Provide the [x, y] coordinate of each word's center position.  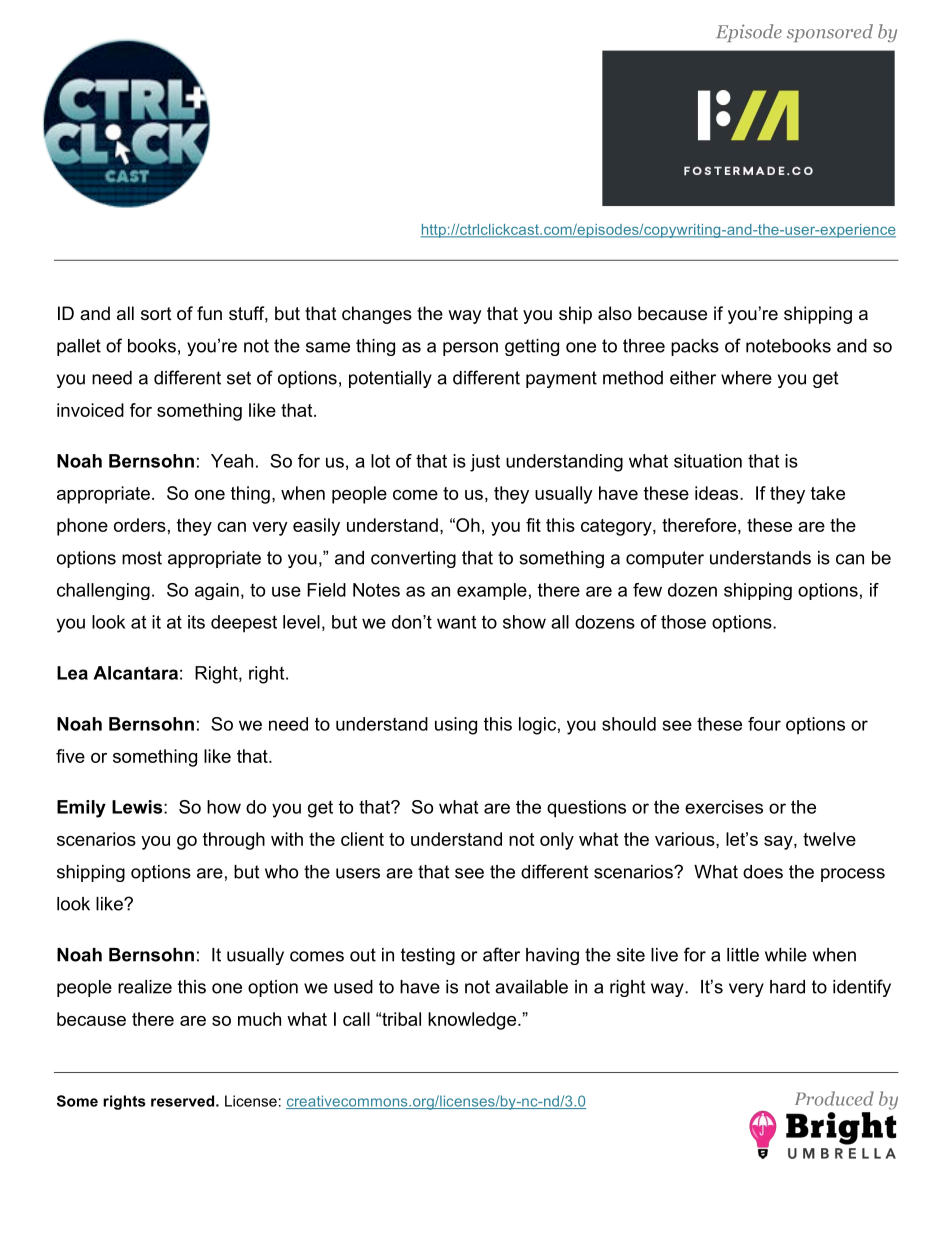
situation [708, 461]
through [234, 841]
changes [377, 315]
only [557, 841]
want [456, 622]
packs [695, 347]
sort [156, 314]
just [485, 463]
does [763, 872]
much [259, 1019]
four [764, 724]
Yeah [232, 461]
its [196, 622]
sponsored [830, 33]
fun [209, 313]
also [615, 313]
